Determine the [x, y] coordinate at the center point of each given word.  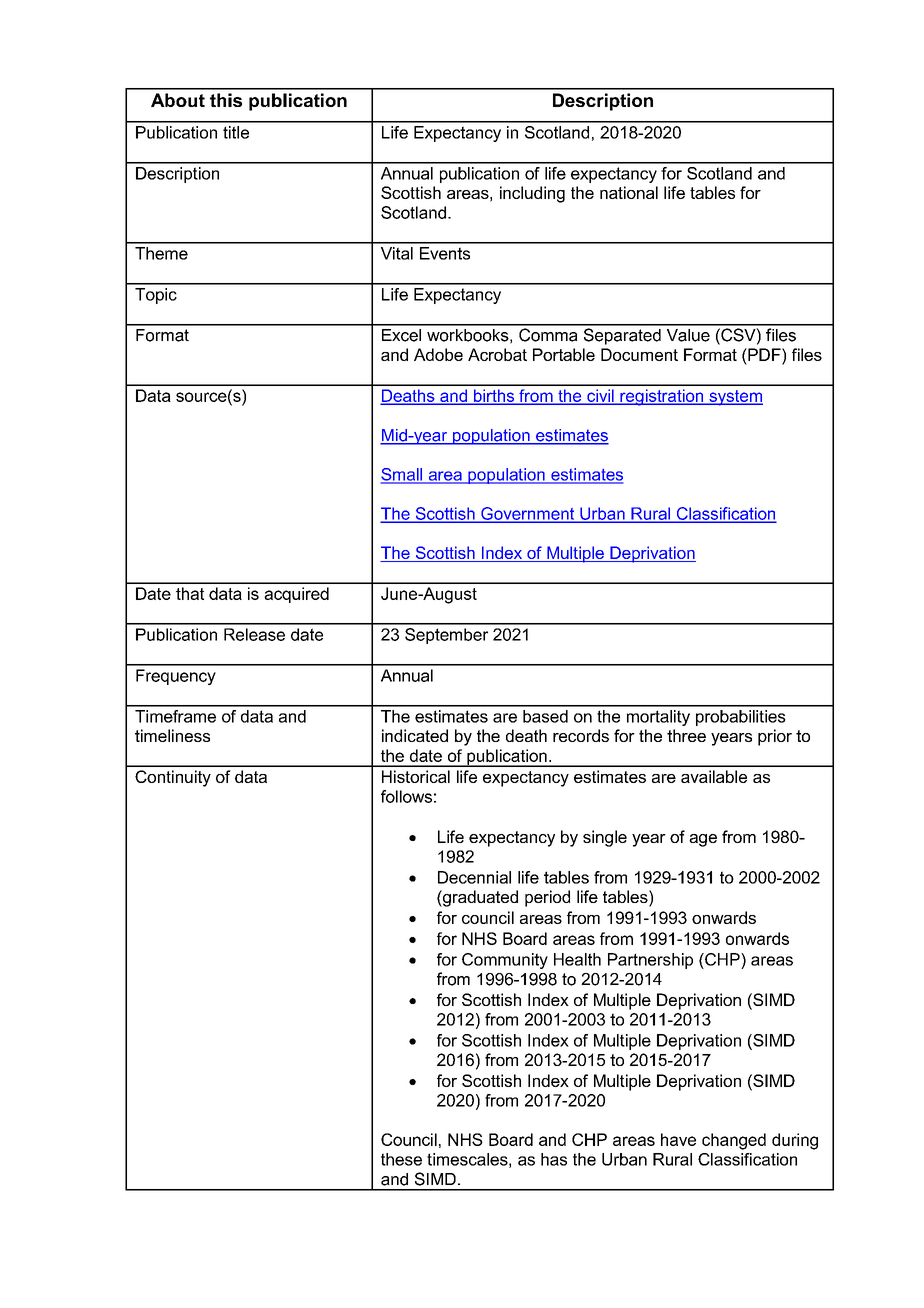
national [629, 192]
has [554, 1159]
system [735, 398]
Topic [156, 296]
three [686, 735]
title [236, 132]
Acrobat [497, 354]
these [401, 1159]
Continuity [173, 778]
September [446, 636]
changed [734, 1141]
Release [254, 634]
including [532, 194]
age [703, 840]
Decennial [474, 877]
